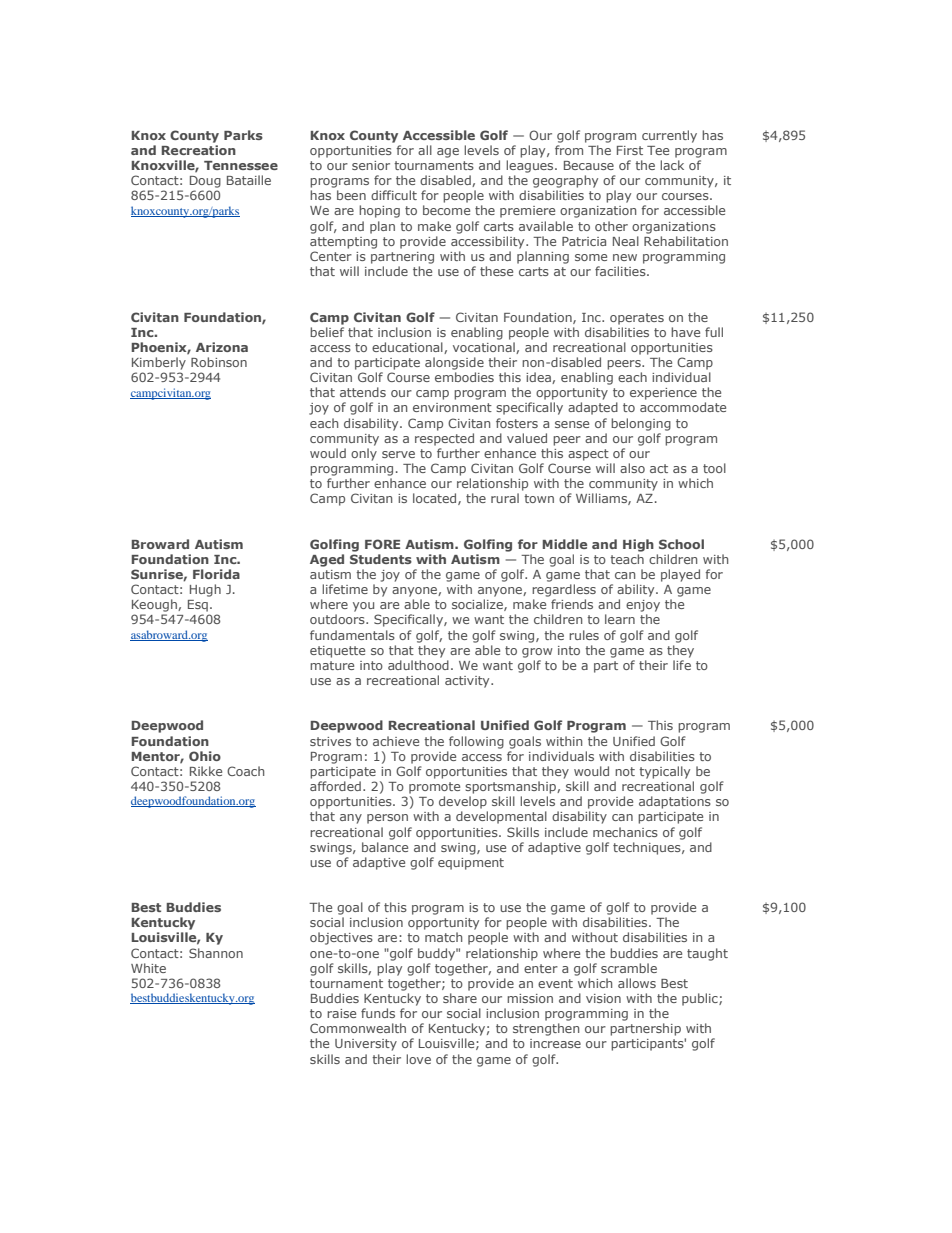  I want to click on Shannon, so click(216, 953).
